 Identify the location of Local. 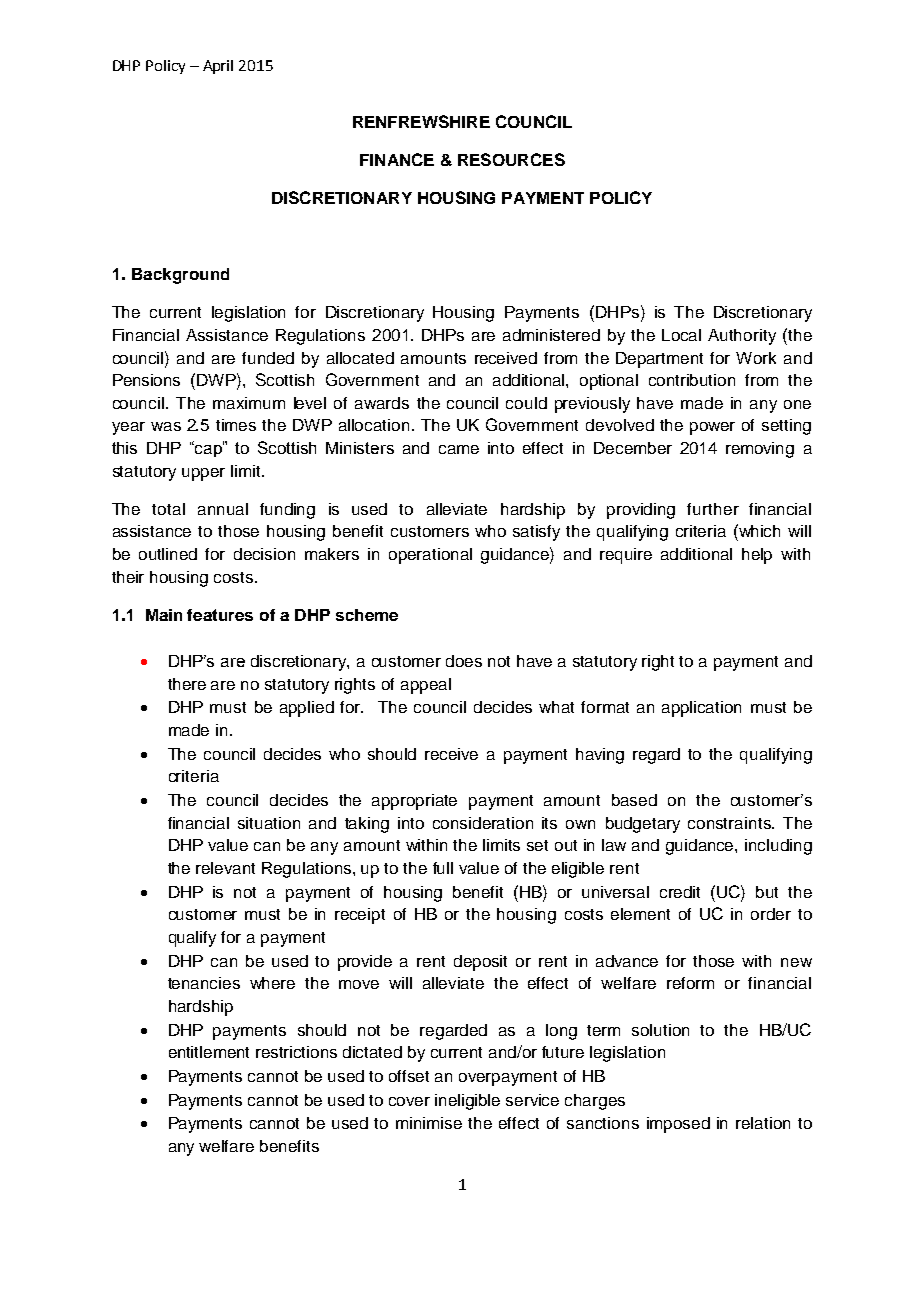
(681, 335).
